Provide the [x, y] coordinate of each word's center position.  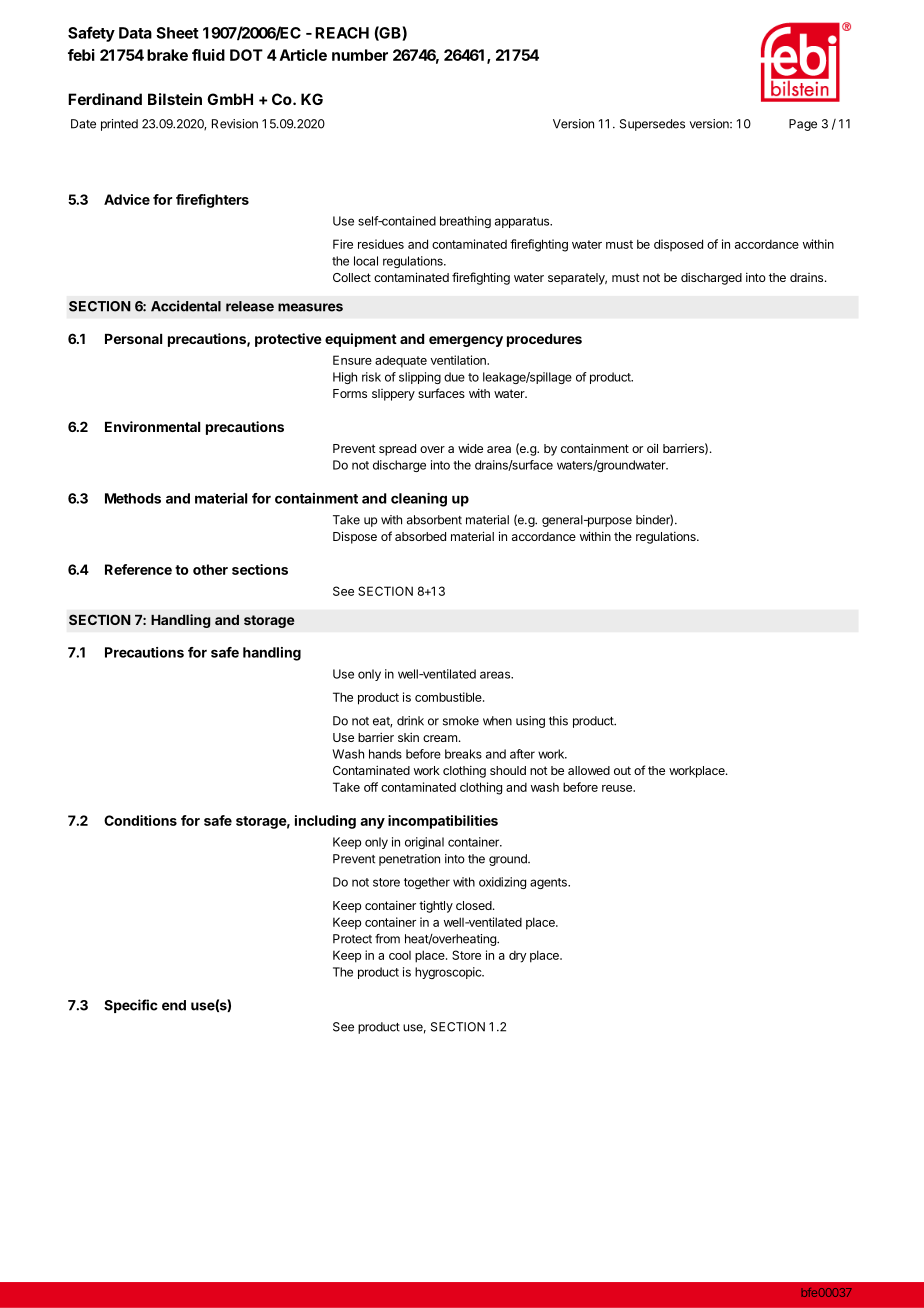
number [360, 55]
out [622, 770]
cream [440, 738]
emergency [466, 341]
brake [167, 55]
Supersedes [652, 125]
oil [652, 448]
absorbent [434, 520]
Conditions [140, 820]
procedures [544, 340]
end [174, 1005]
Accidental [186, 306]
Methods [133, 498]
